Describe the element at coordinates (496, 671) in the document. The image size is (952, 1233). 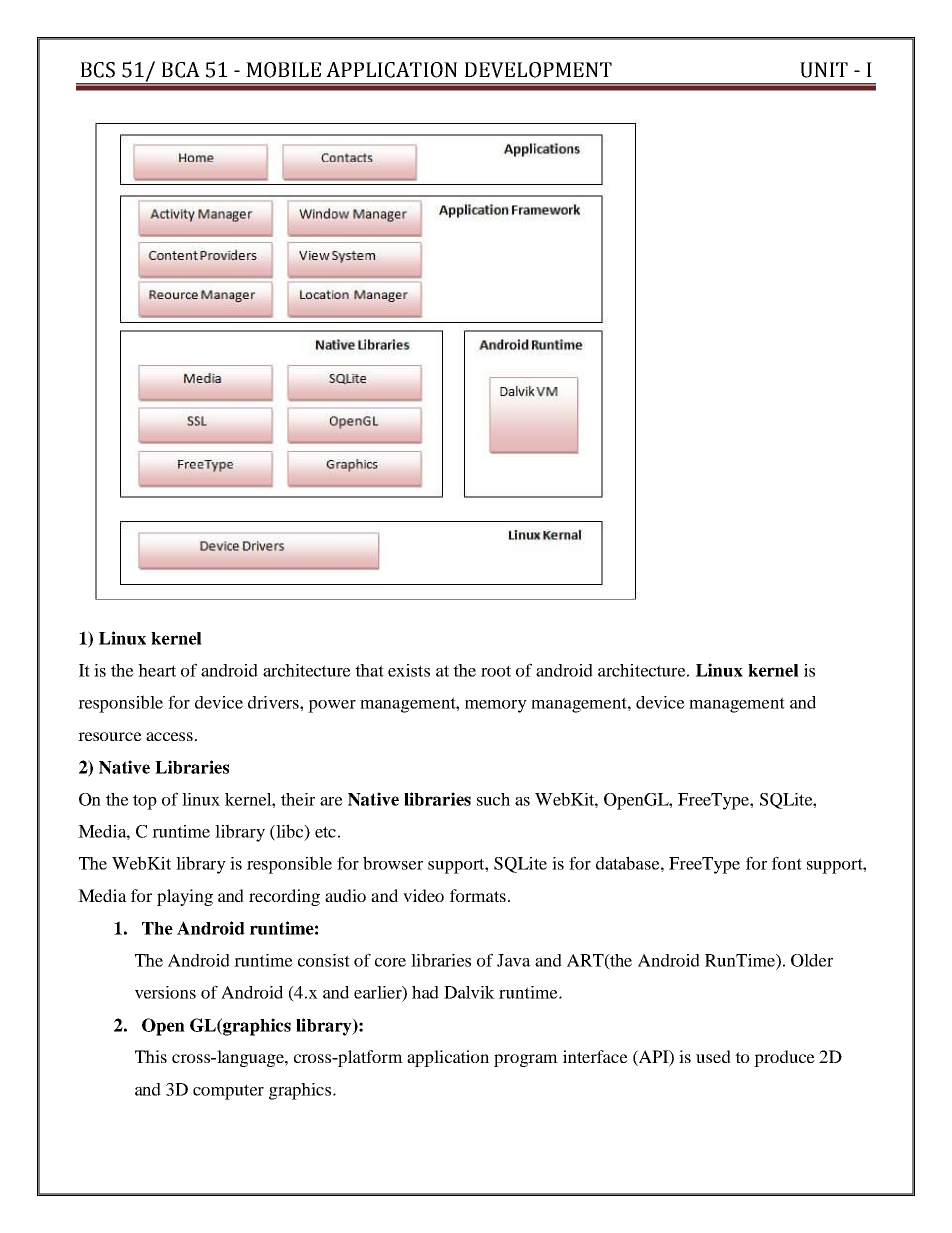
I see `root` at that location.
